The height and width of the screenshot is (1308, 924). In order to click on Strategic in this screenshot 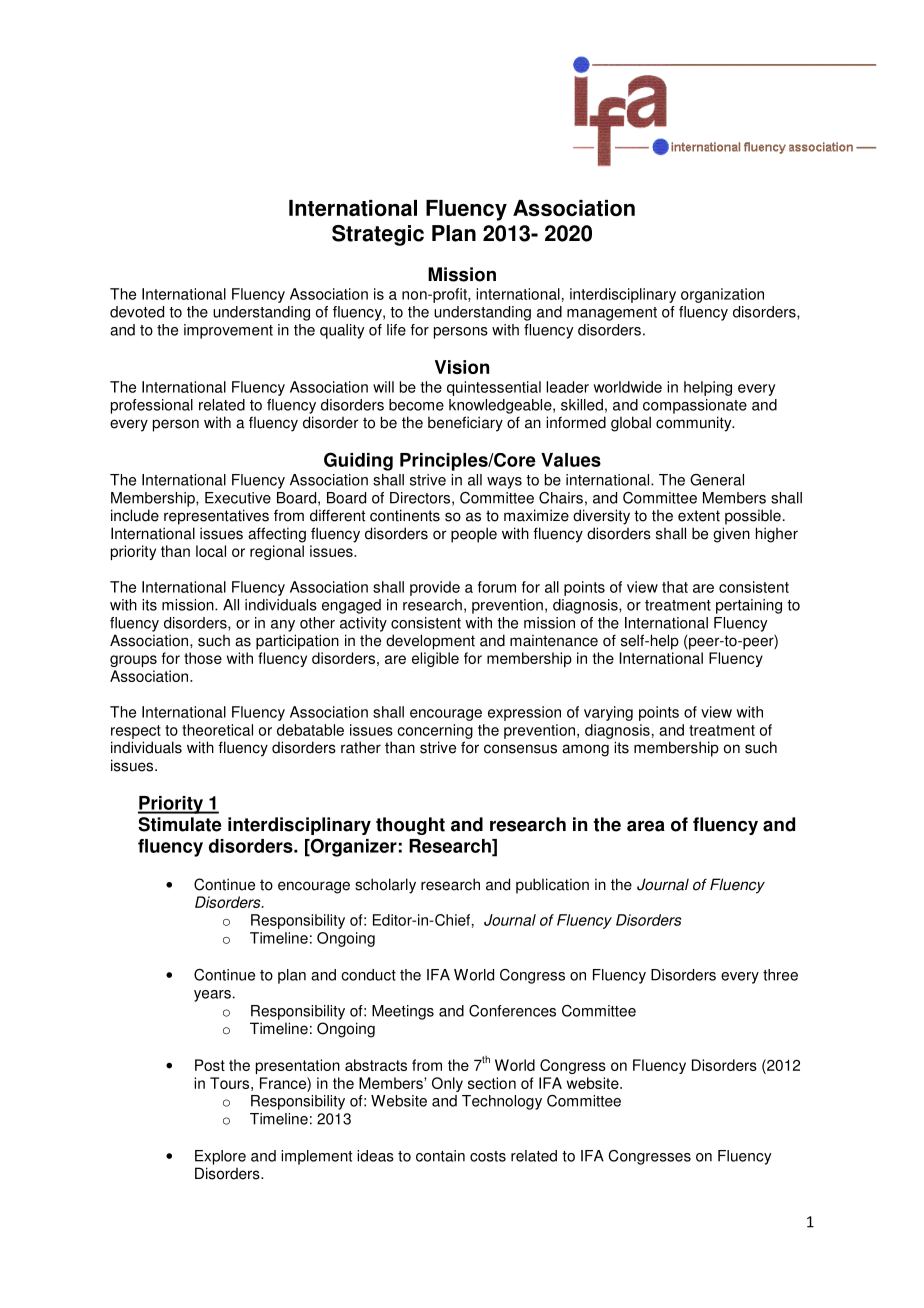, I will do `click(378, 235)`.
